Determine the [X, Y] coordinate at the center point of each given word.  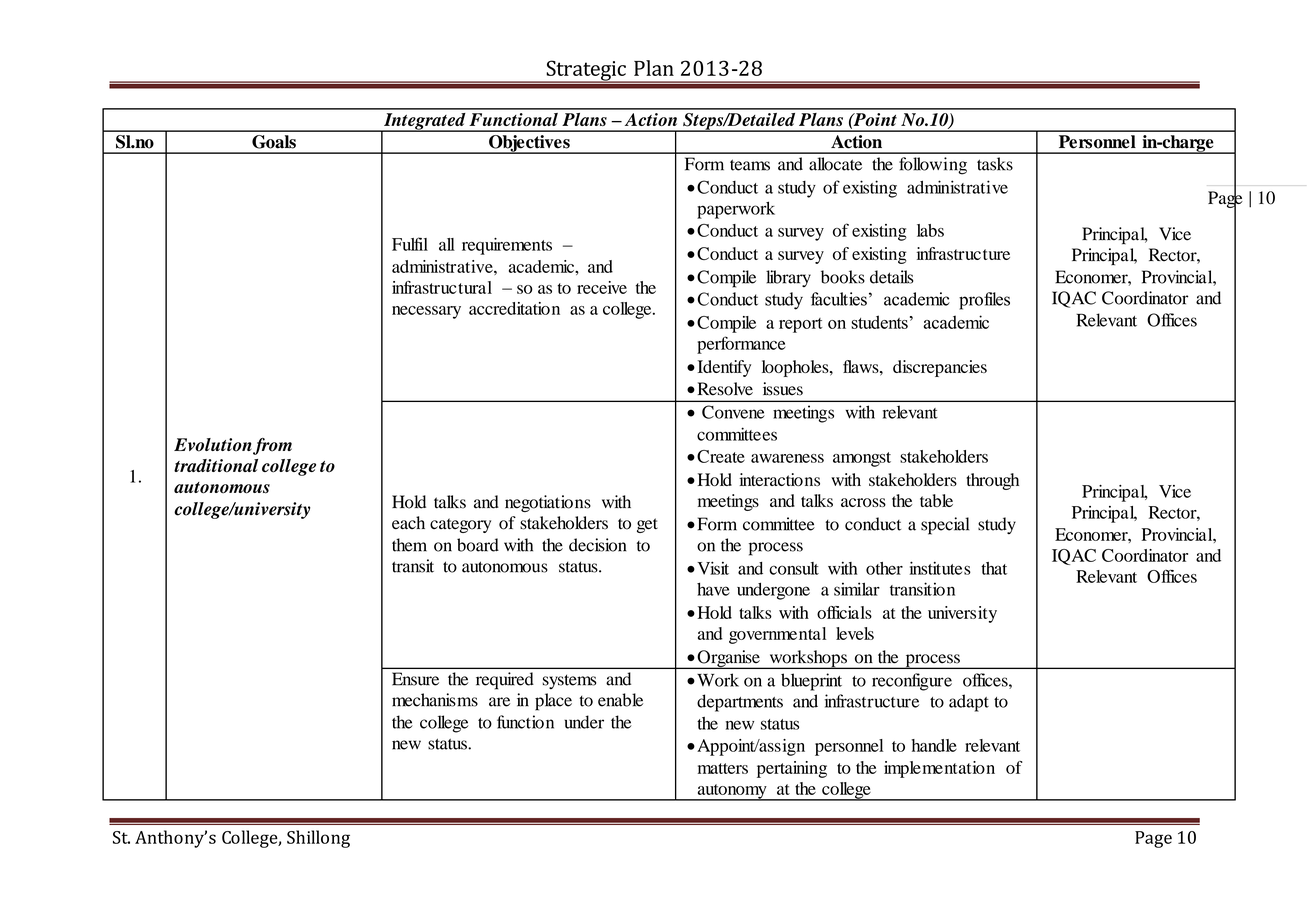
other [884, 568]
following [933, 166]
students [879, 322]
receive [602, 287]
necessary [426, 312]
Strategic [586, 71]
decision [597, 545]
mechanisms [435, 700]
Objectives [529, 144]
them [409, 545]
